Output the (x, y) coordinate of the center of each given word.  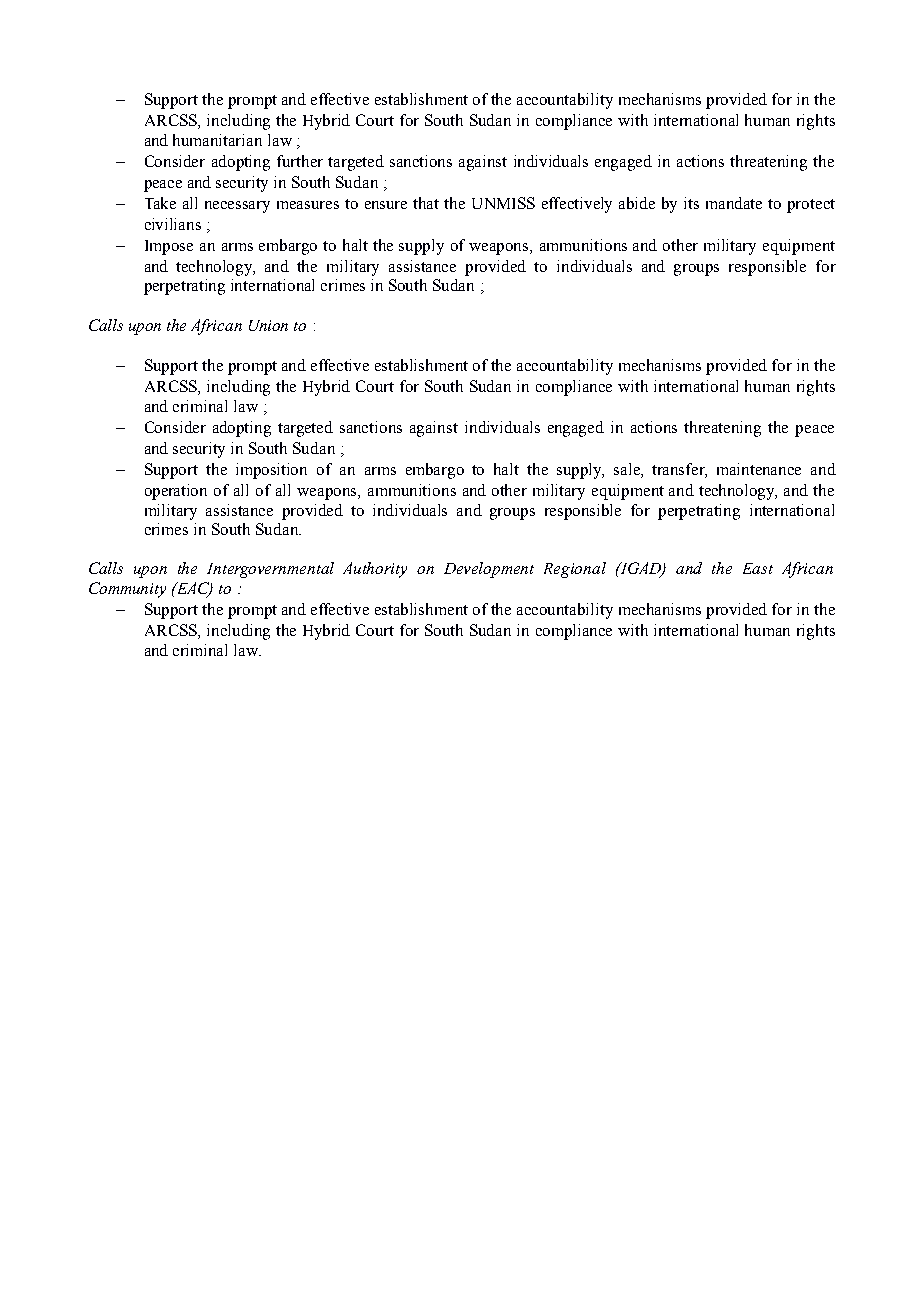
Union (268, 325)
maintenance (759, 469)
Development (489, 570)
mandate (734, 203)
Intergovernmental (270, 570)
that (426, 203)
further (300, 161)
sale (628, 470)
